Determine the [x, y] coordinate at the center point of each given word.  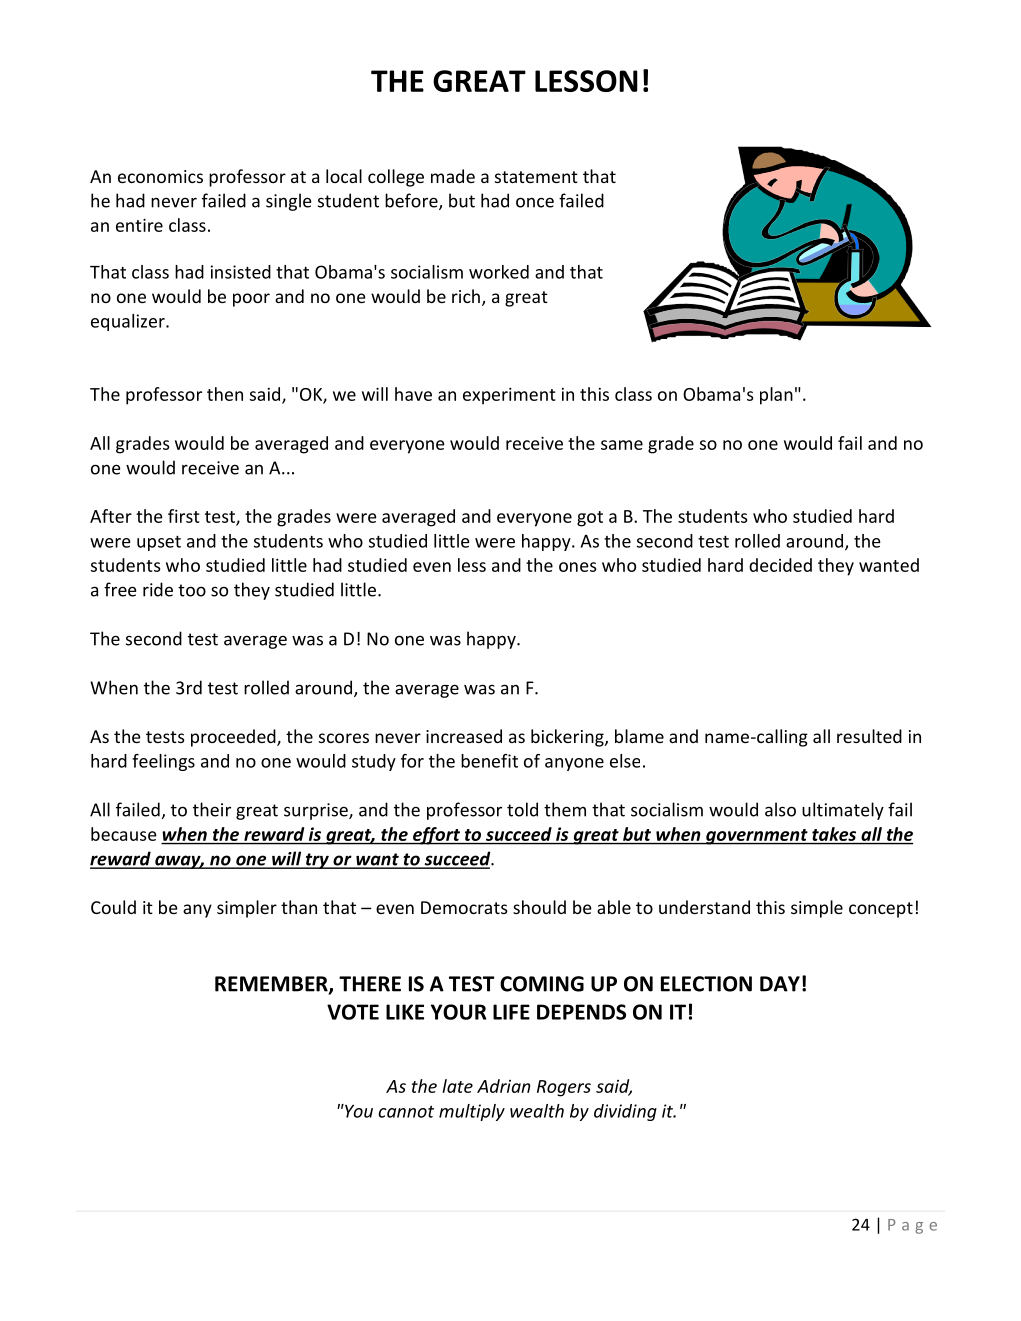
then [225, 394]
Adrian [503, 1086]
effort [436, 836]
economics [160, 176]
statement [536, 177]
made [453, 176]
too [192, 590]
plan [776, 396]
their [212, 809]
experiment [509, 396]
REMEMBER [272, 985]
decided [780, 565]
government [757, 837]
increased [464, 736]
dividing [625, 1112]
